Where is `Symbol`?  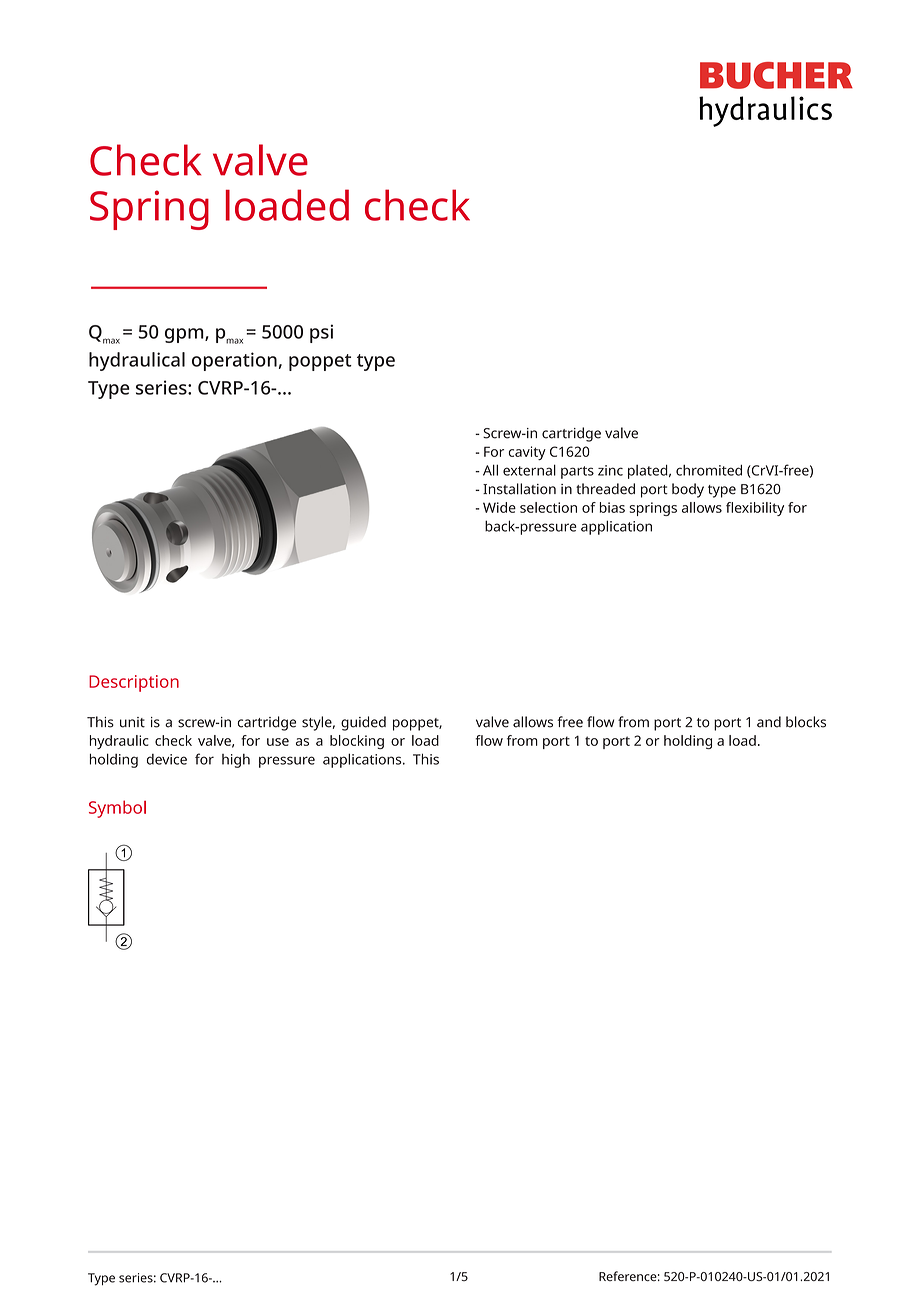 Symbol is located at coordinates (117, 809).
